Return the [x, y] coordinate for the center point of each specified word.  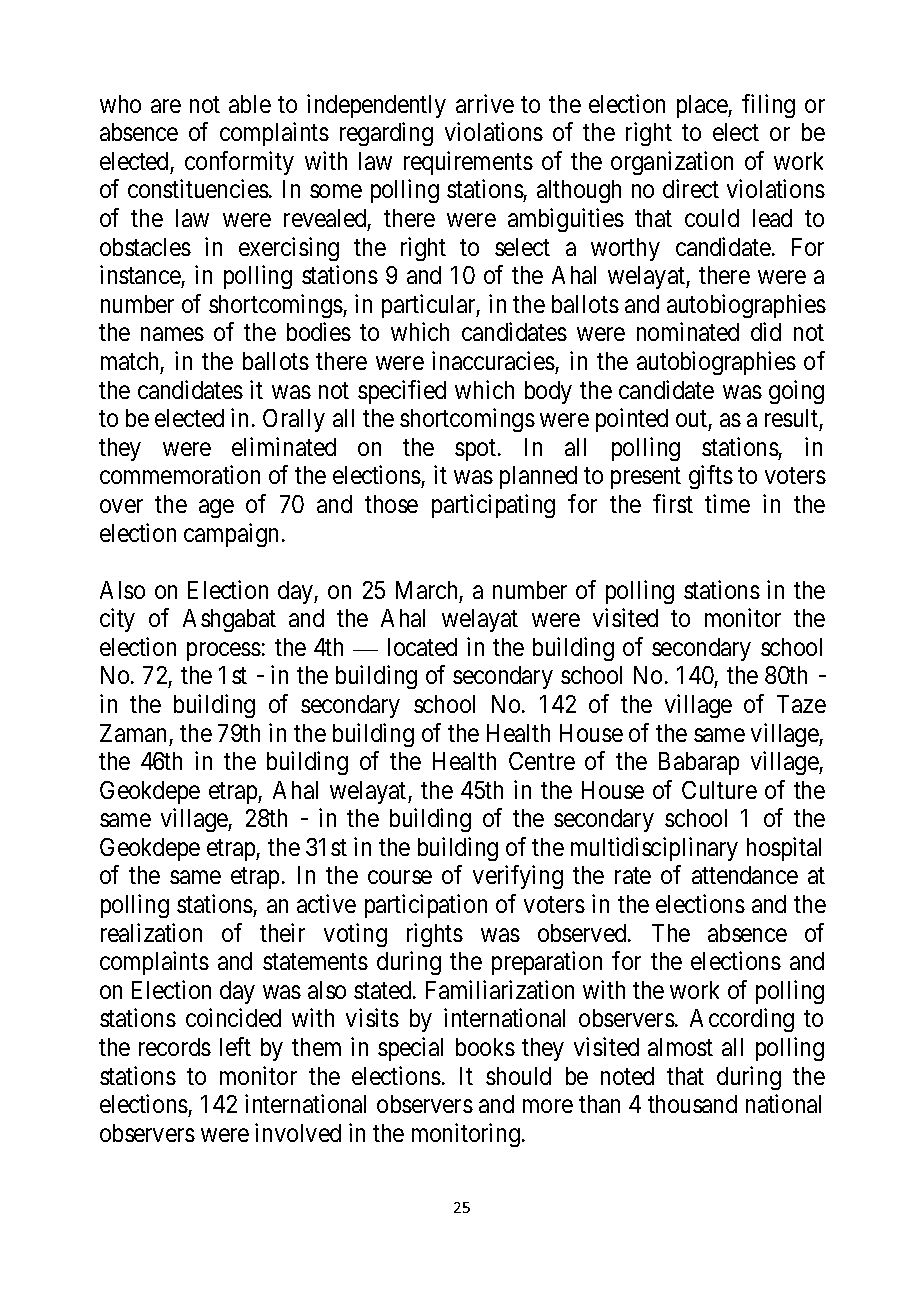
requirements [468, 163]
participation [426, 906]
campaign [231, 535]
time [727, 503]
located [422, 647]
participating [493, 506]
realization [151, 932]
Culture [719, 790]
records [175, 1047]
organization [672, 163]
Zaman [133, 733]
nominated [688, 331]
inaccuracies [493, 360]
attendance [745, 875]
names [172, 334]
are [166, 106]
